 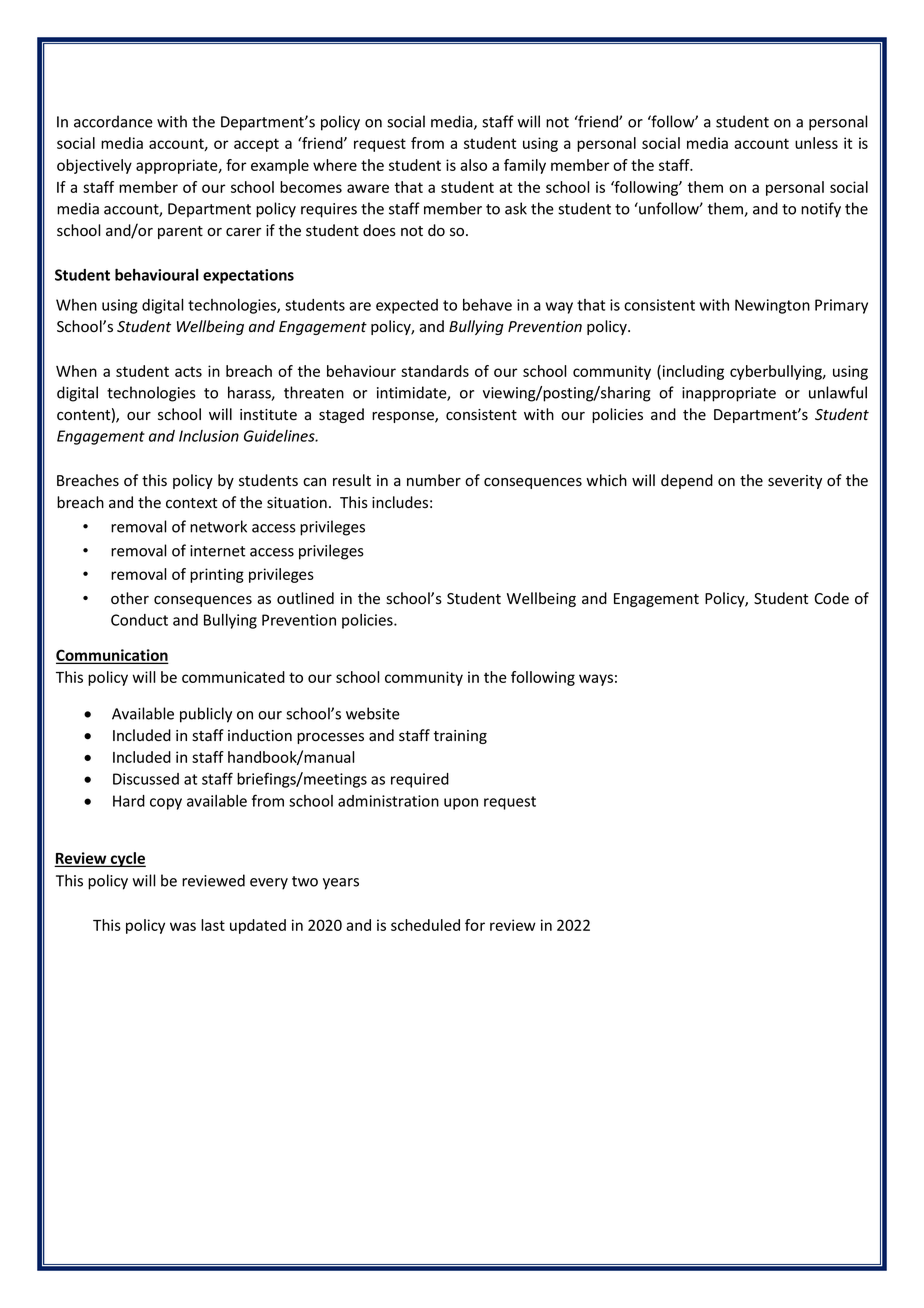 What do you see at coordinates (838, 392) in the image?
I see `unlawful` at bounding box center [838, 392].
